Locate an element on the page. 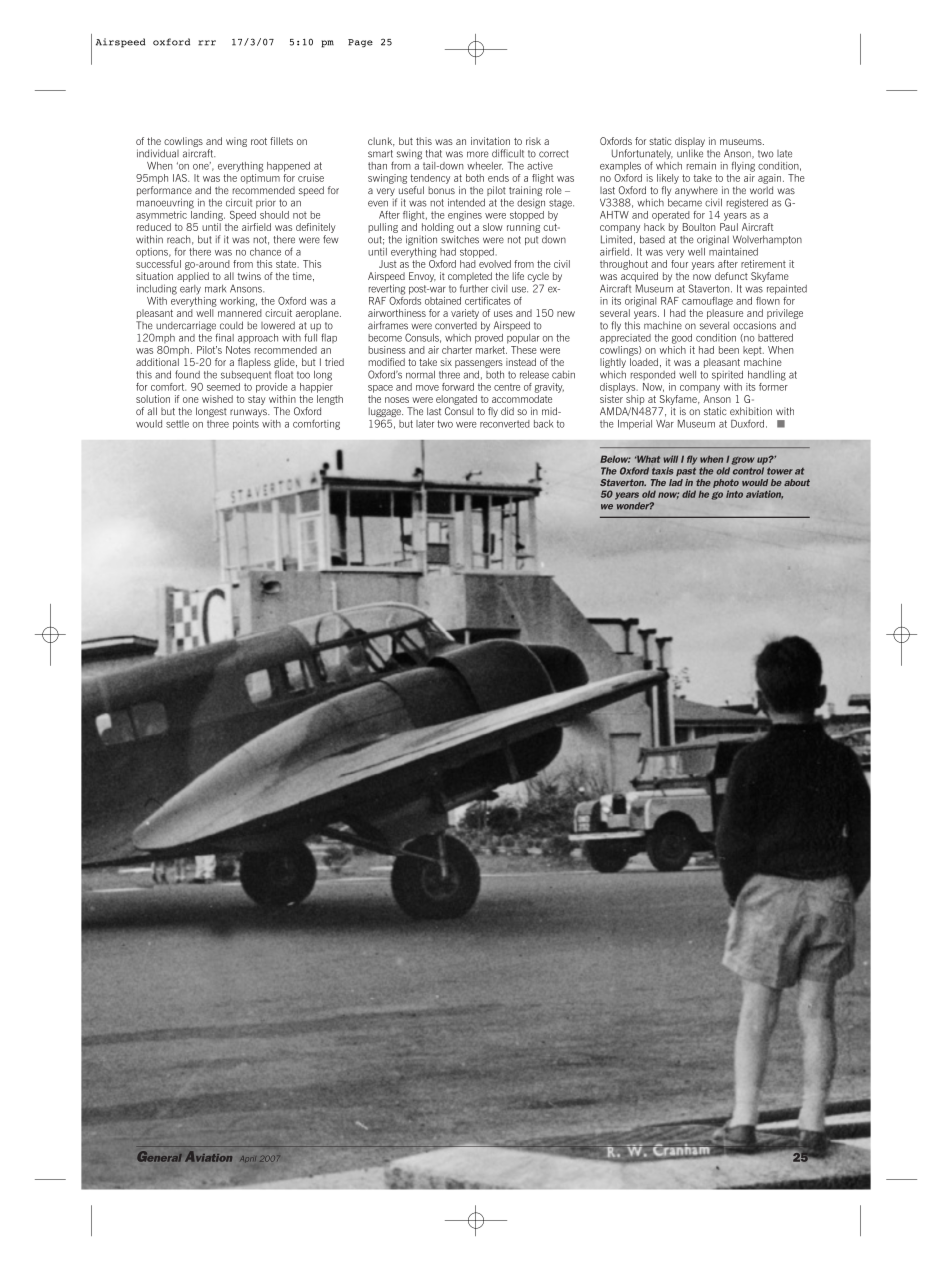 Image resolution: width=952 pixels, height=1271 pixels. April is located at coordinates (248, 1159).
